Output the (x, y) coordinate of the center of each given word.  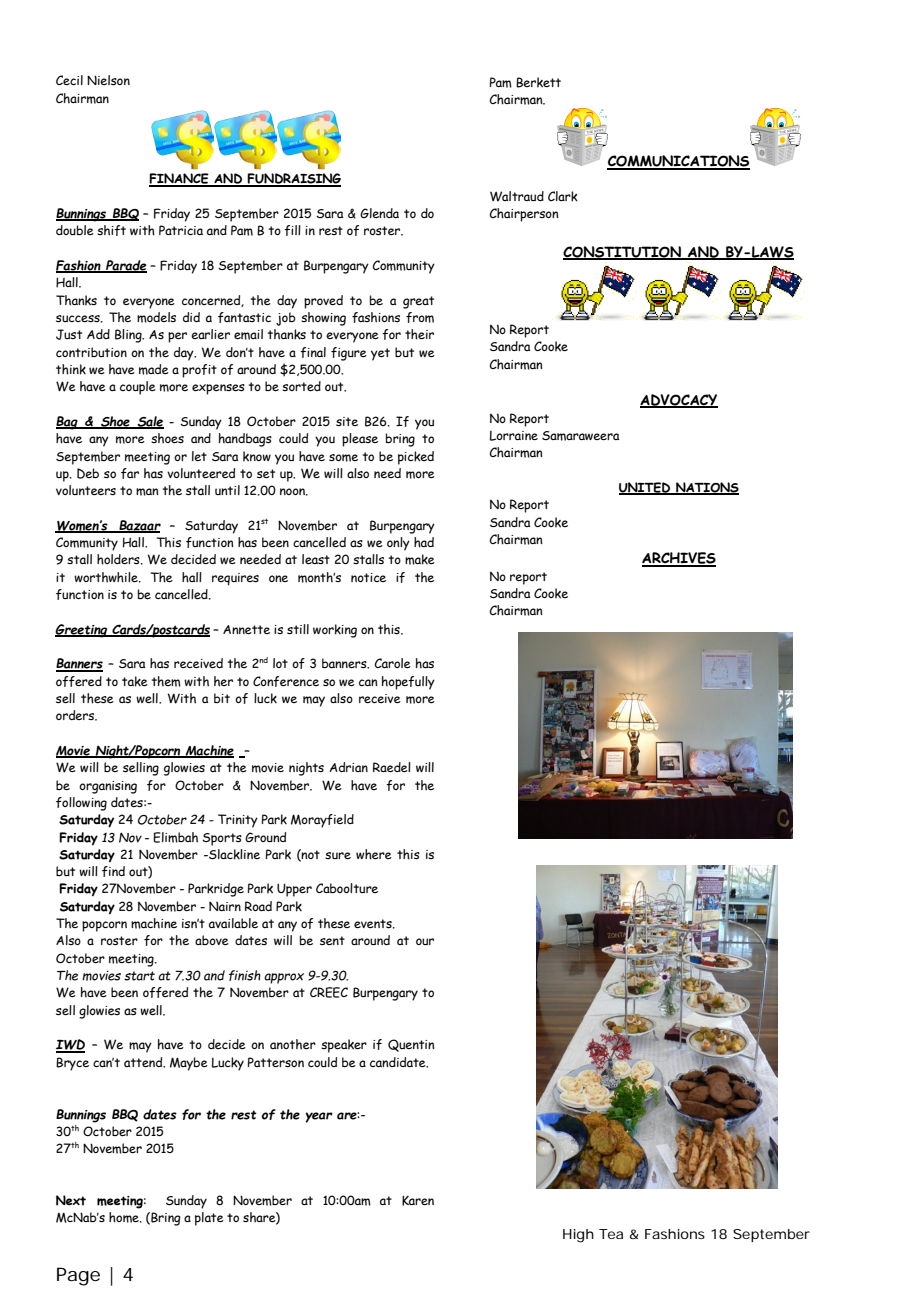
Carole (392, 663)
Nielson (108, 80)
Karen (418, 1200)
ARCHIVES (679, 559)
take (135, 681)
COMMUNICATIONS (678, 162)
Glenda (379, 213)
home (125, 1217)
